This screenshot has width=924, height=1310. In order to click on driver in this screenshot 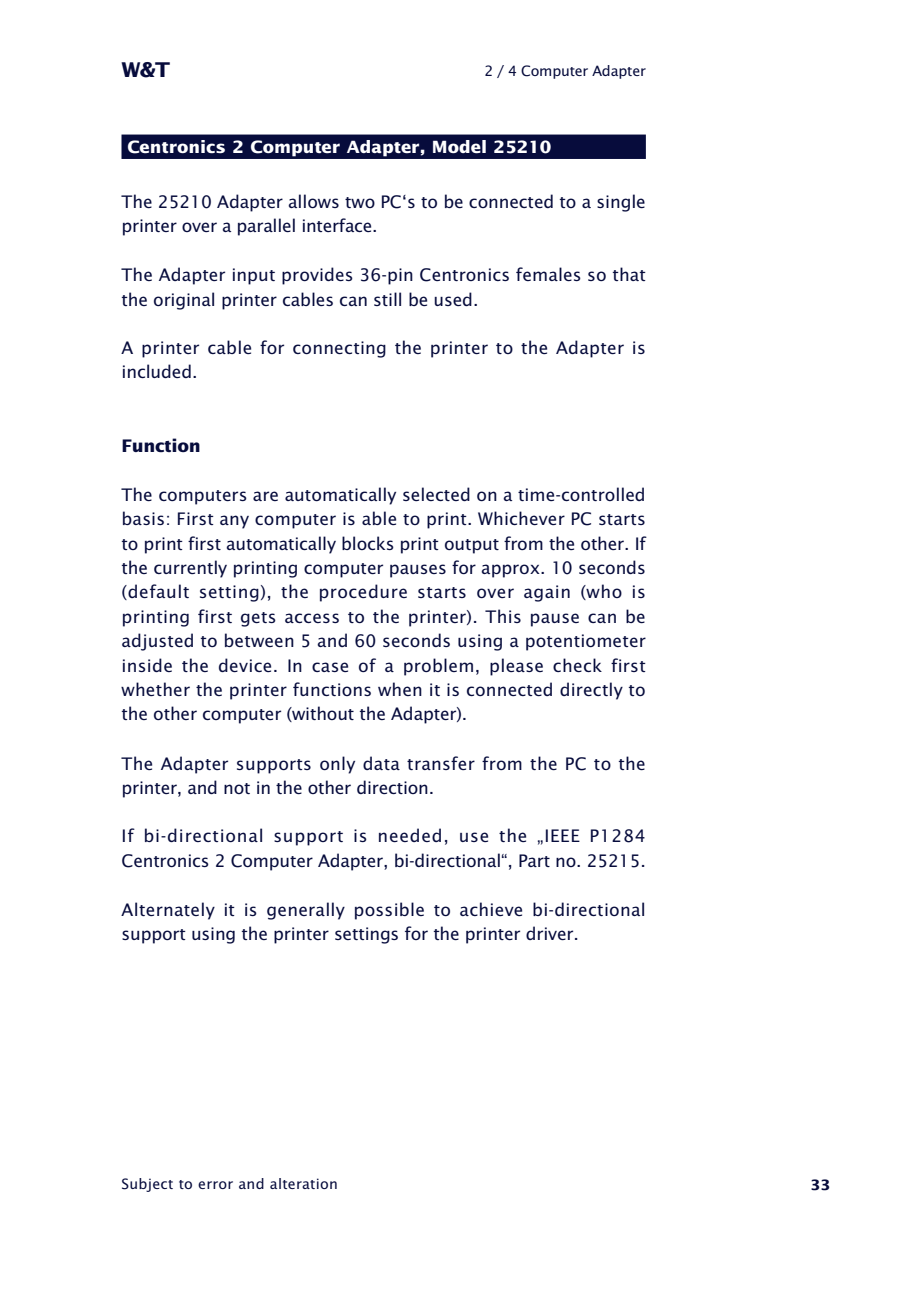, I will do `click(551, 933)`.
